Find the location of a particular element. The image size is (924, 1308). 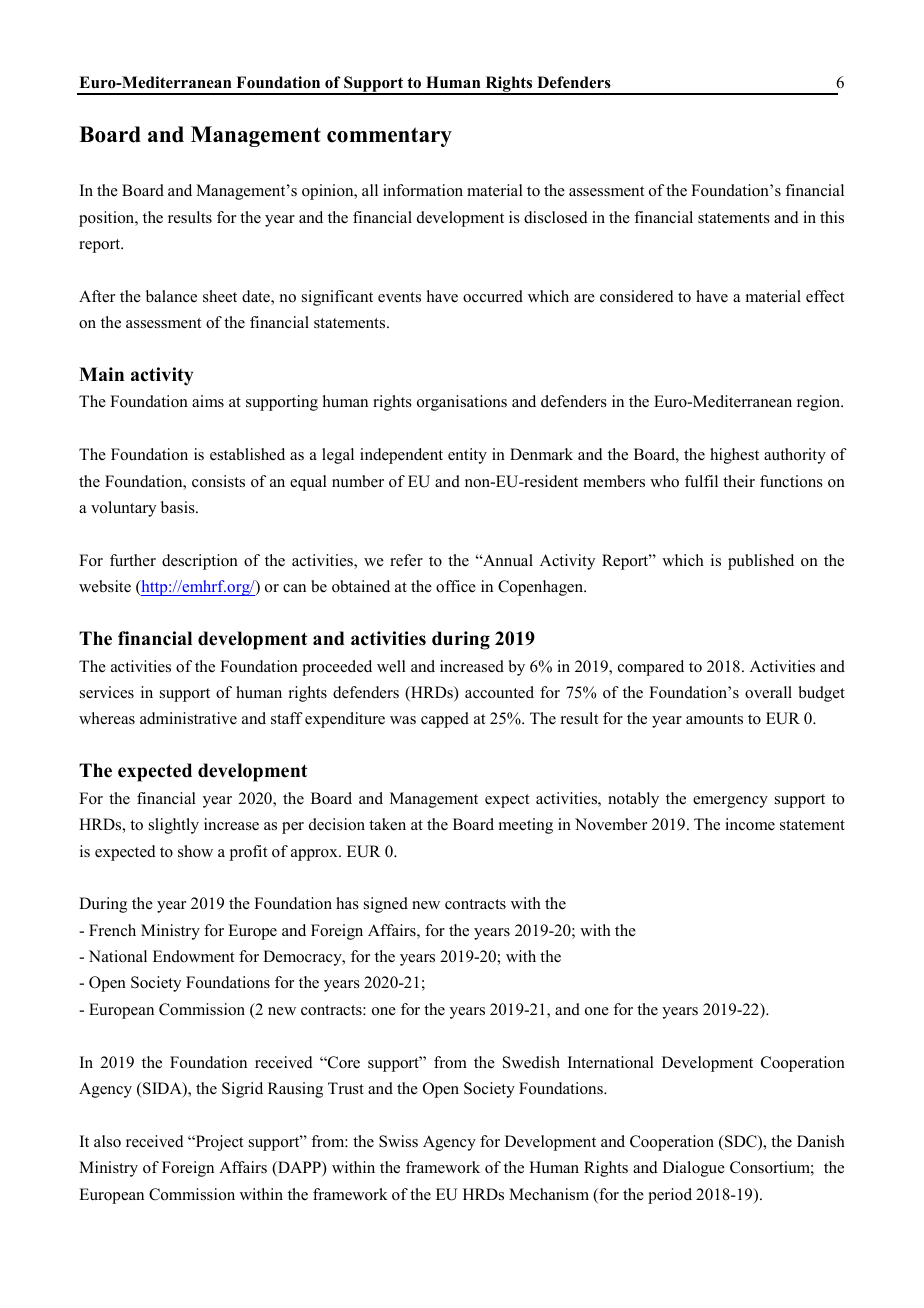

balance is located at coordinates (171, 296).
